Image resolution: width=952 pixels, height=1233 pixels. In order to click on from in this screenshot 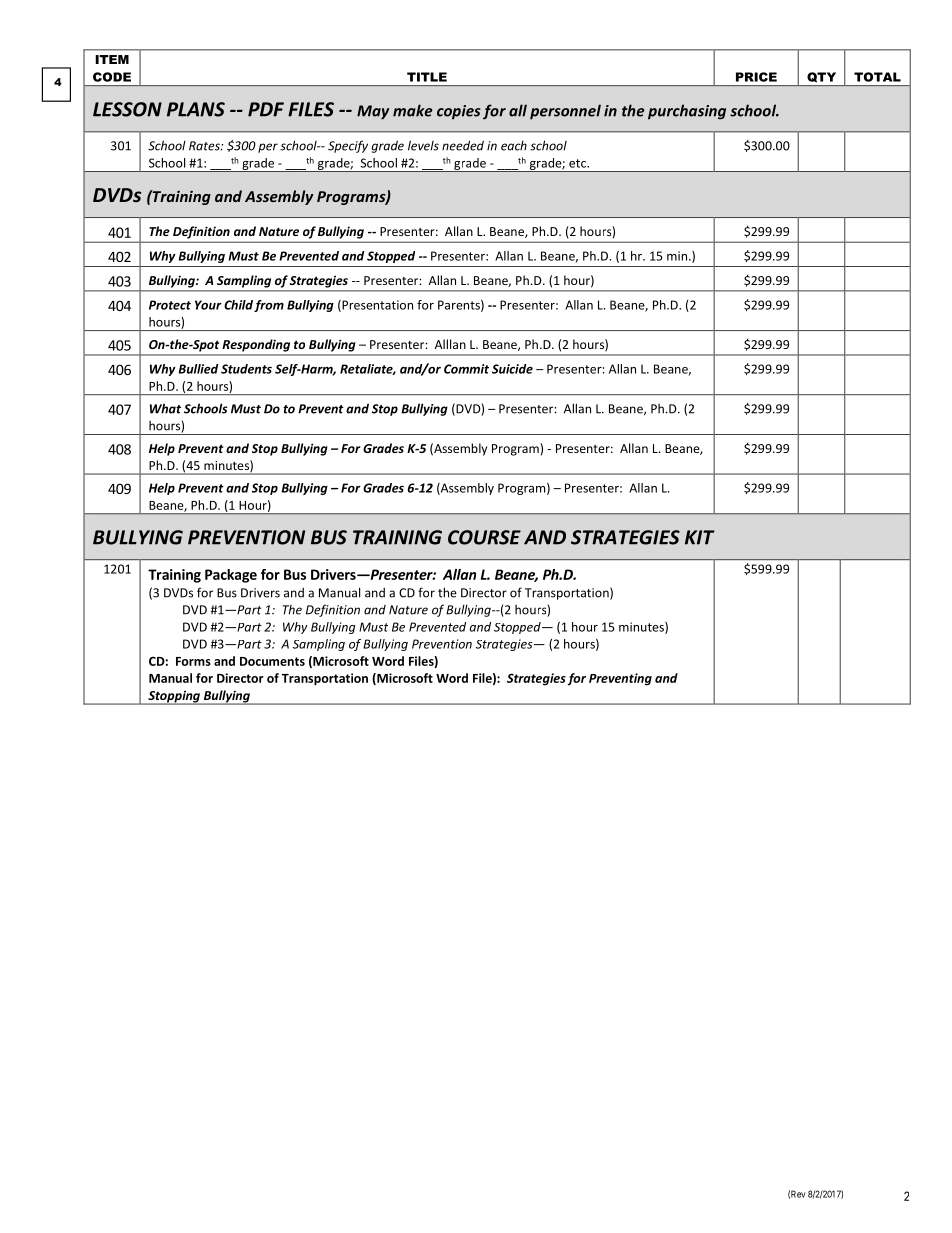, I will do `click(269, 306)`.
